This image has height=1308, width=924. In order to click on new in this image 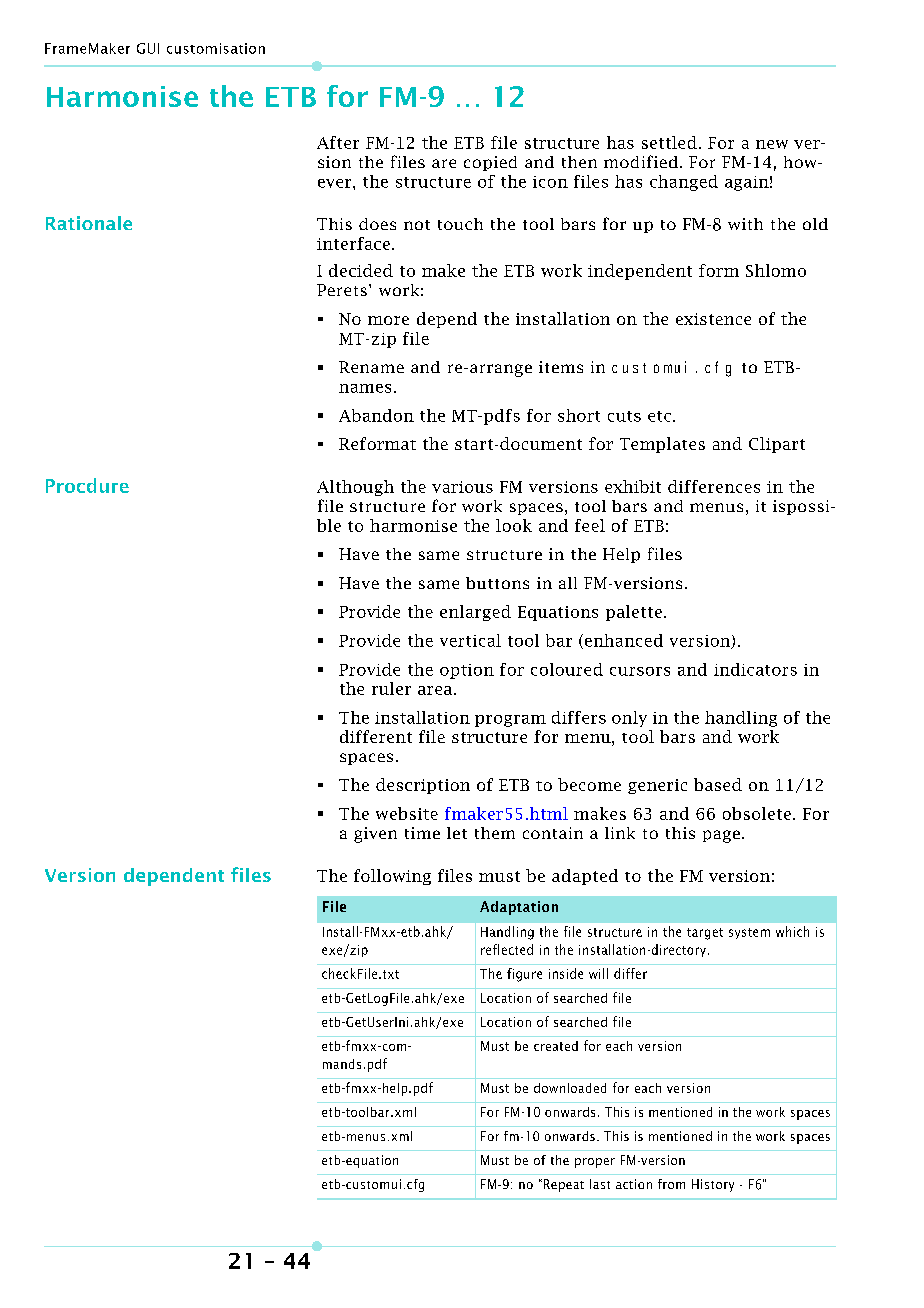, I will do `click(772, 144)`.
